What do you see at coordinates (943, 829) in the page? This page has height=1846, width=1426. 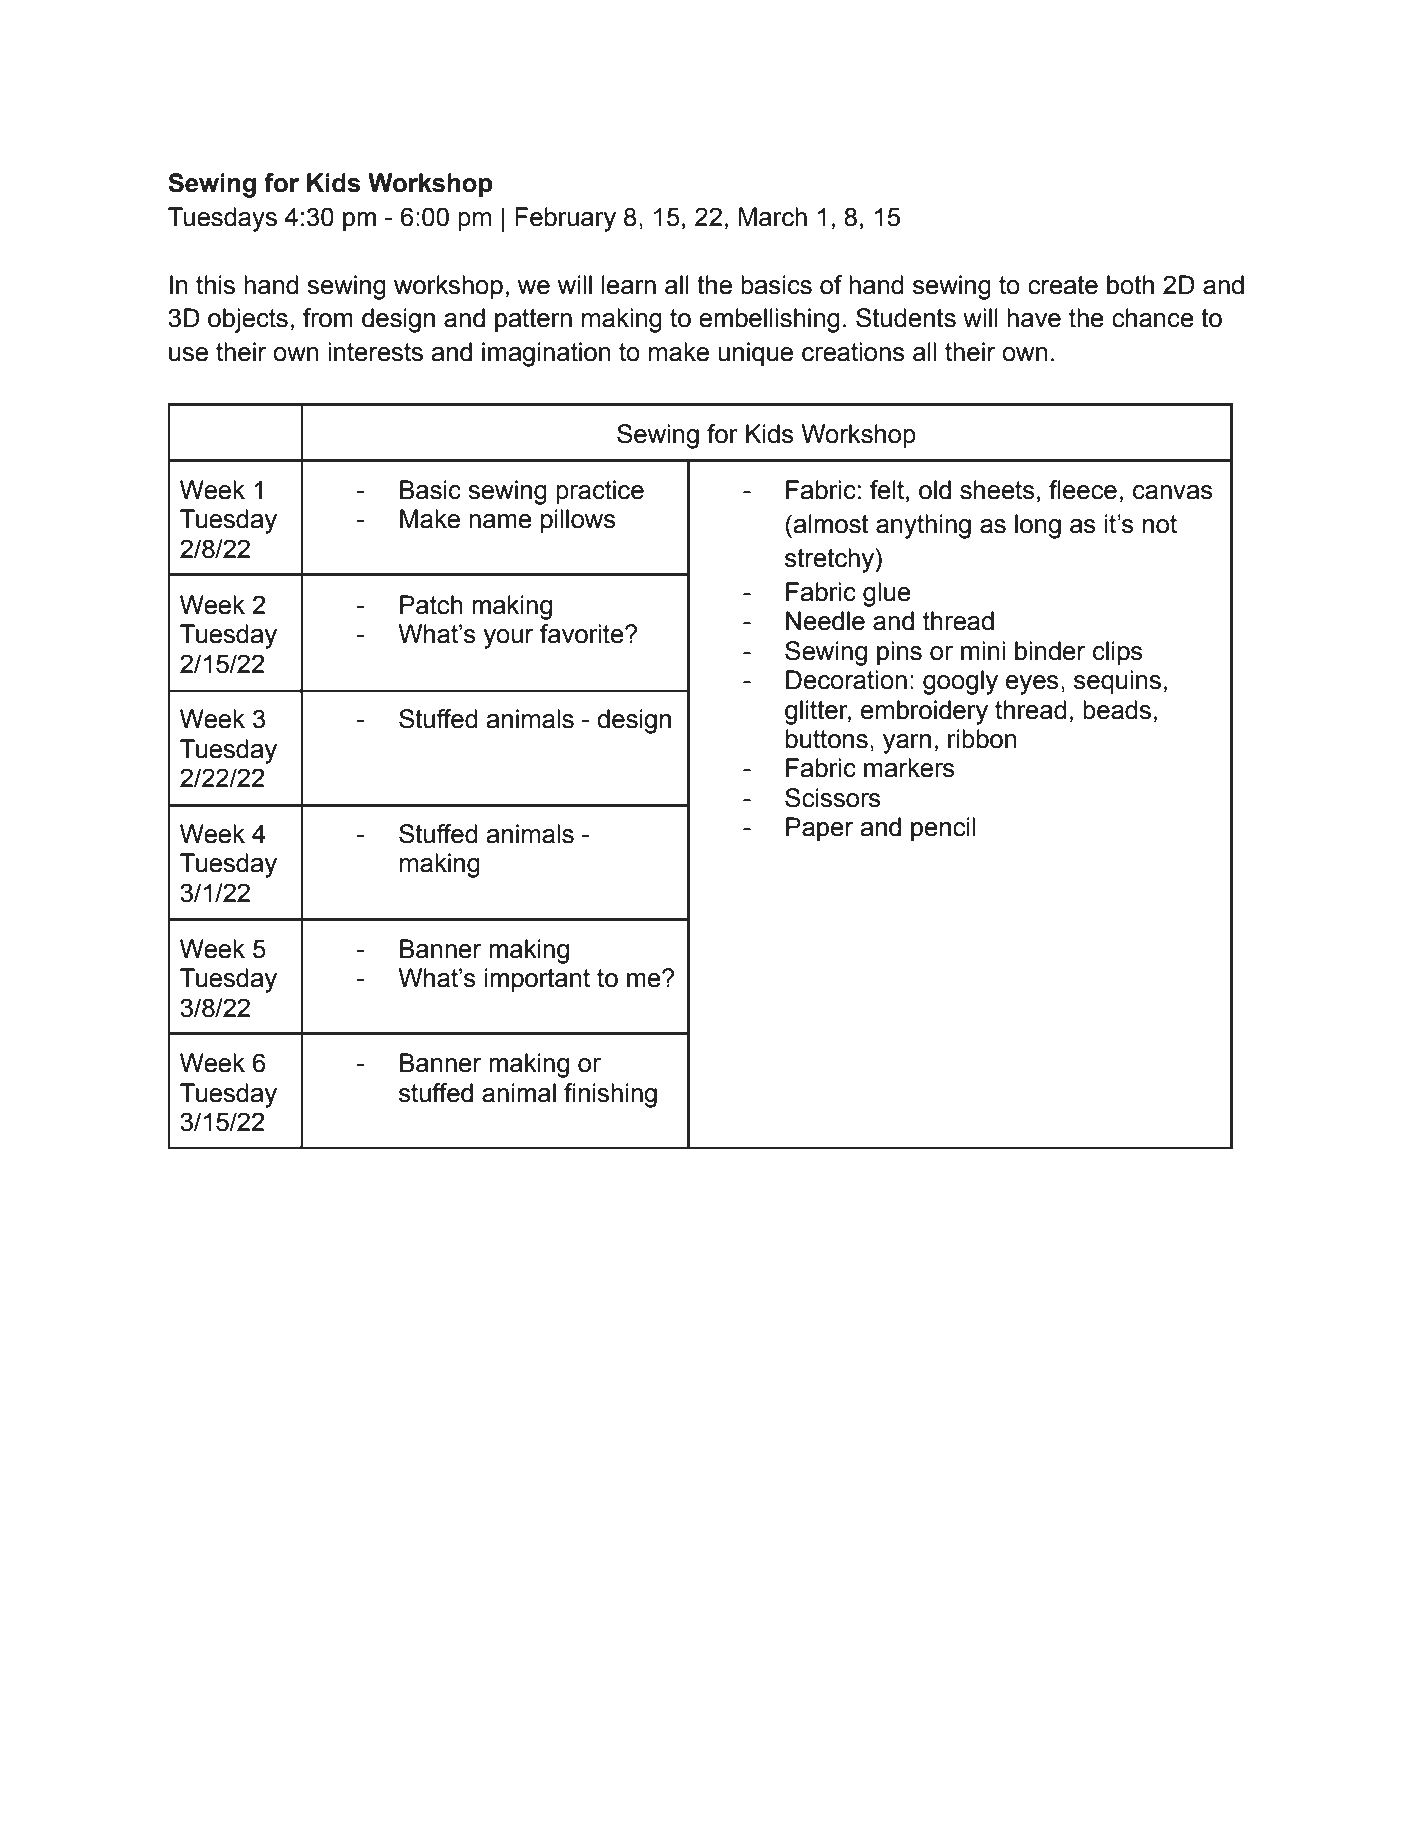 I see `pencil` at bounding box center [943, 829].
